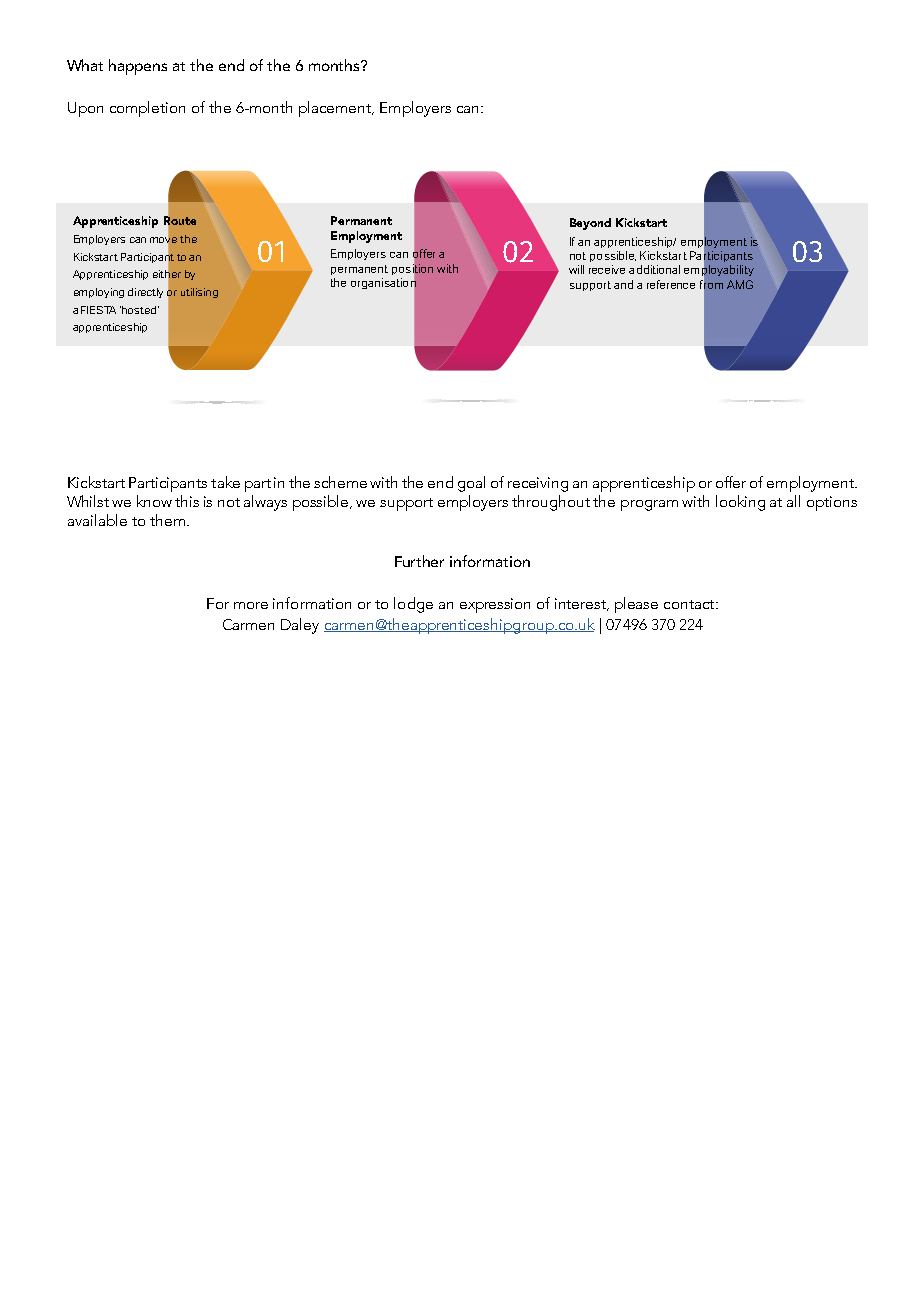 The height and width of the screenshot is (1308, 924). I want to click on placement, so click(336, 109).
